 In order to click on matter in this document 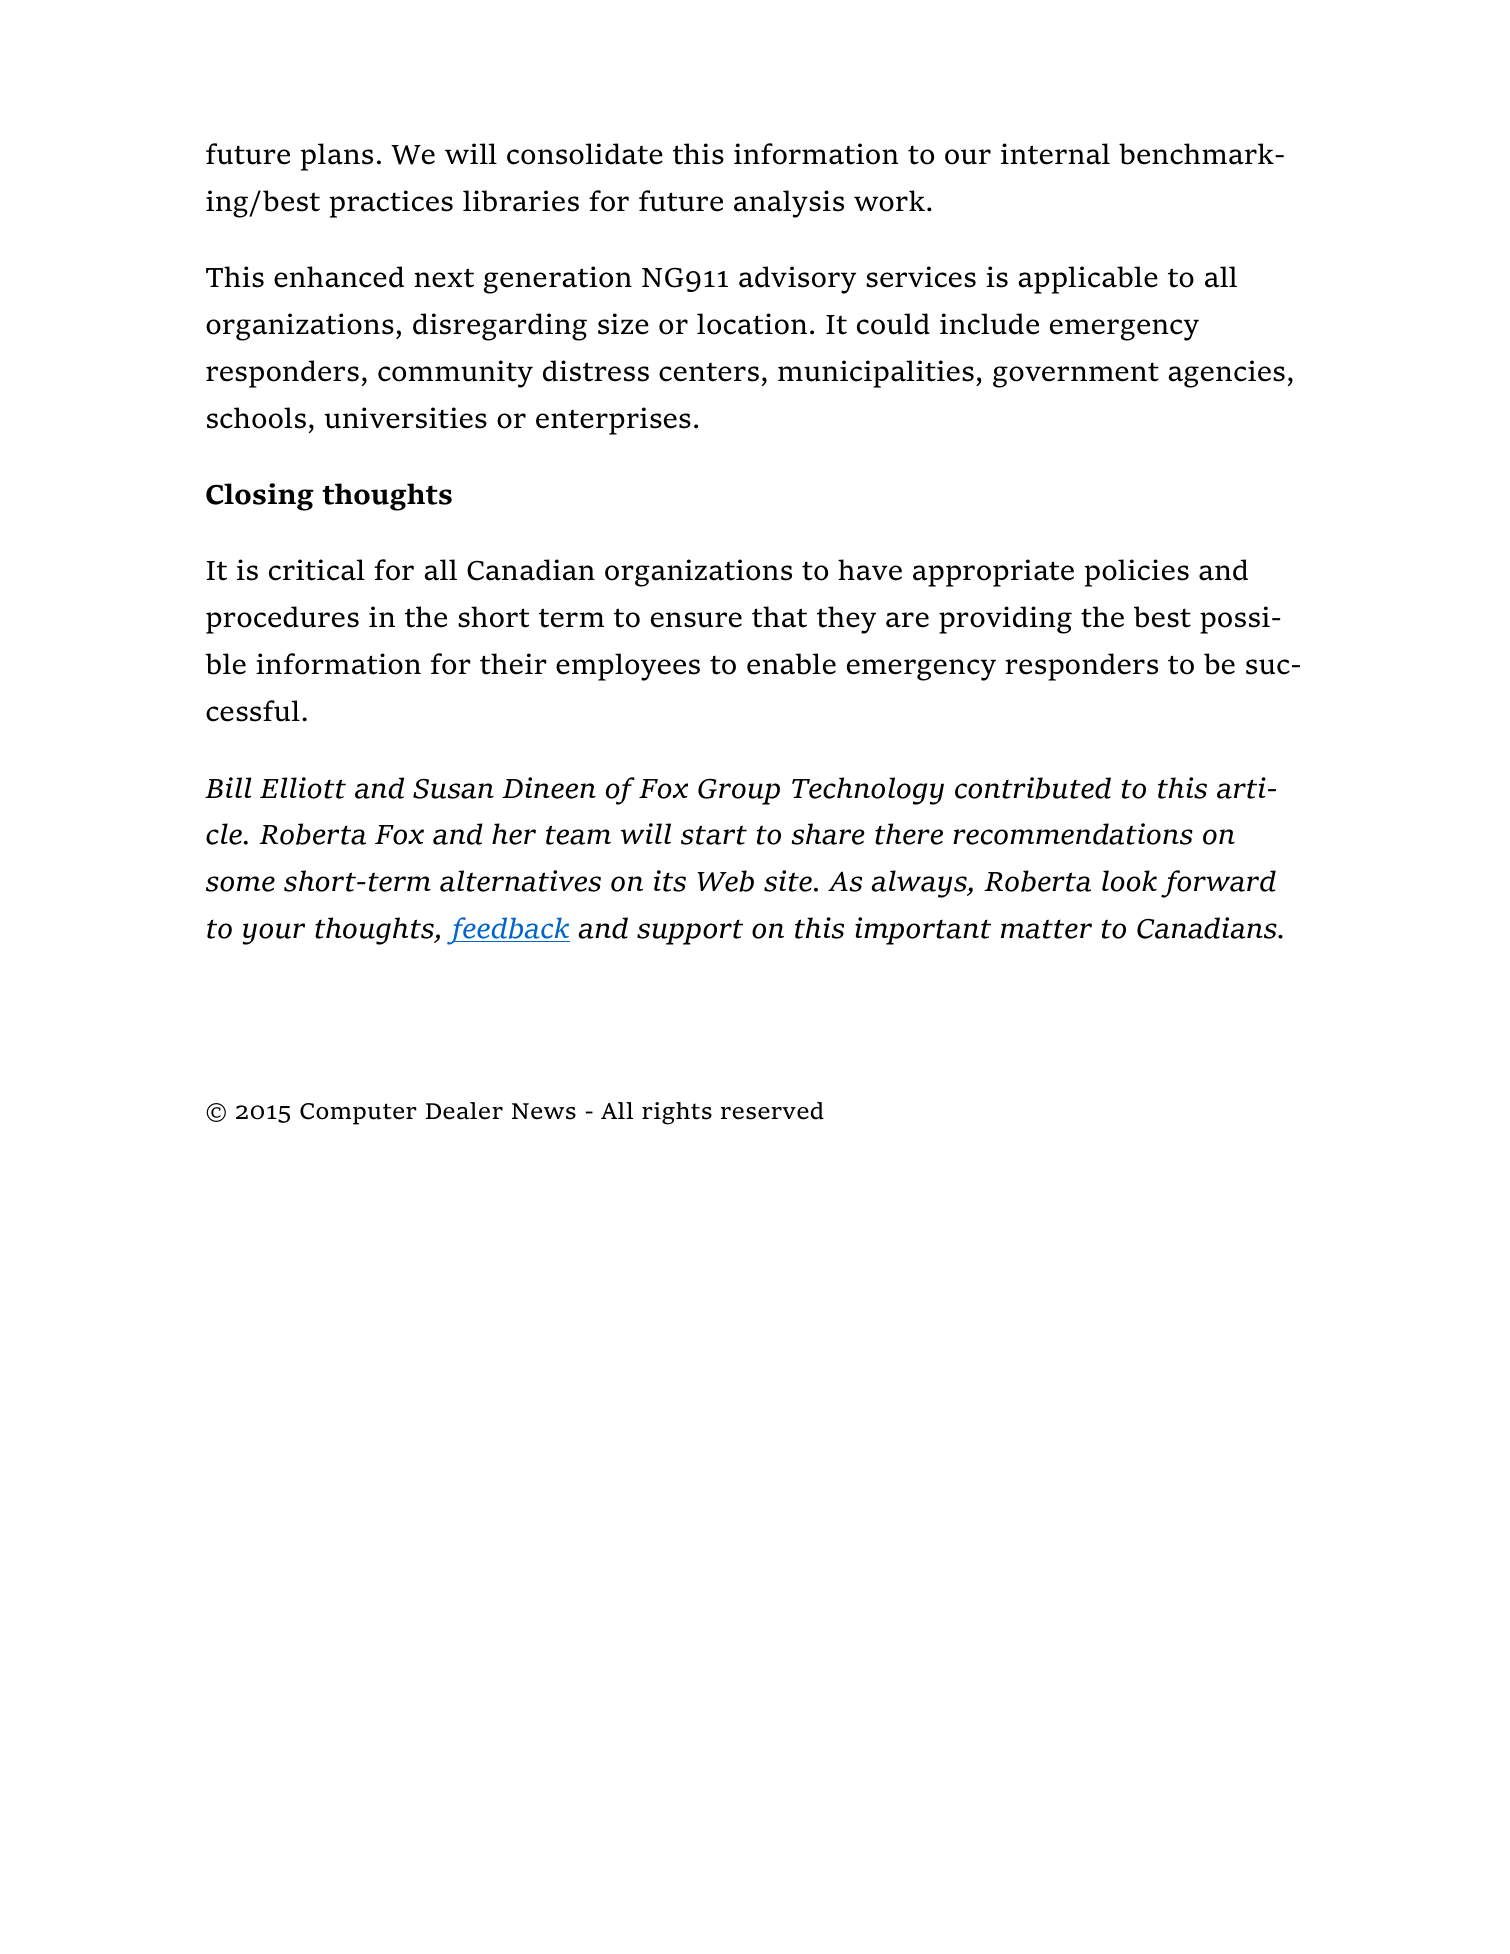, I will do `click(1046, 929)`.
